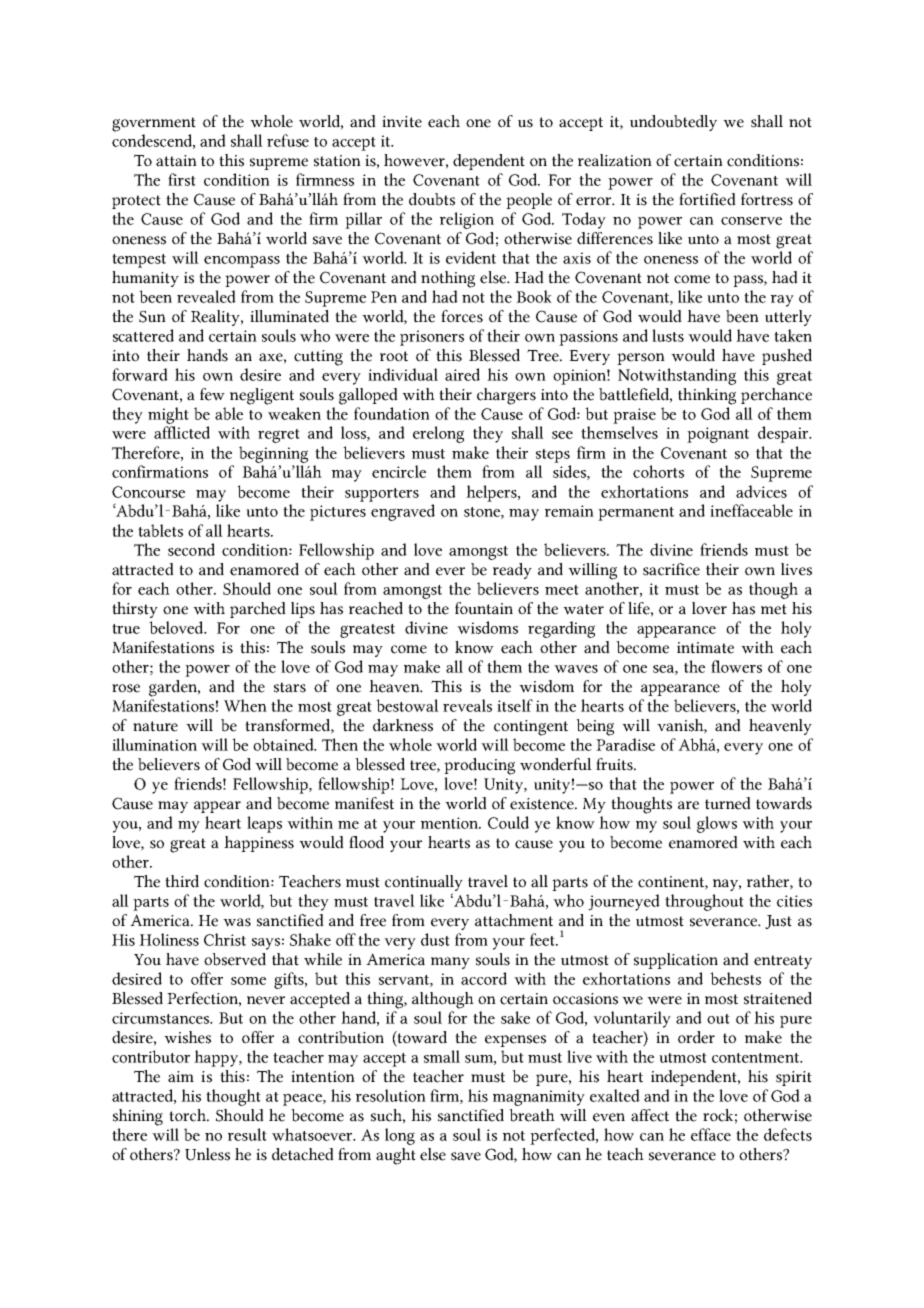  What do you see at coordinates (432, 199) in the image?
I see `doubts` at bounding box center [432, 199].
